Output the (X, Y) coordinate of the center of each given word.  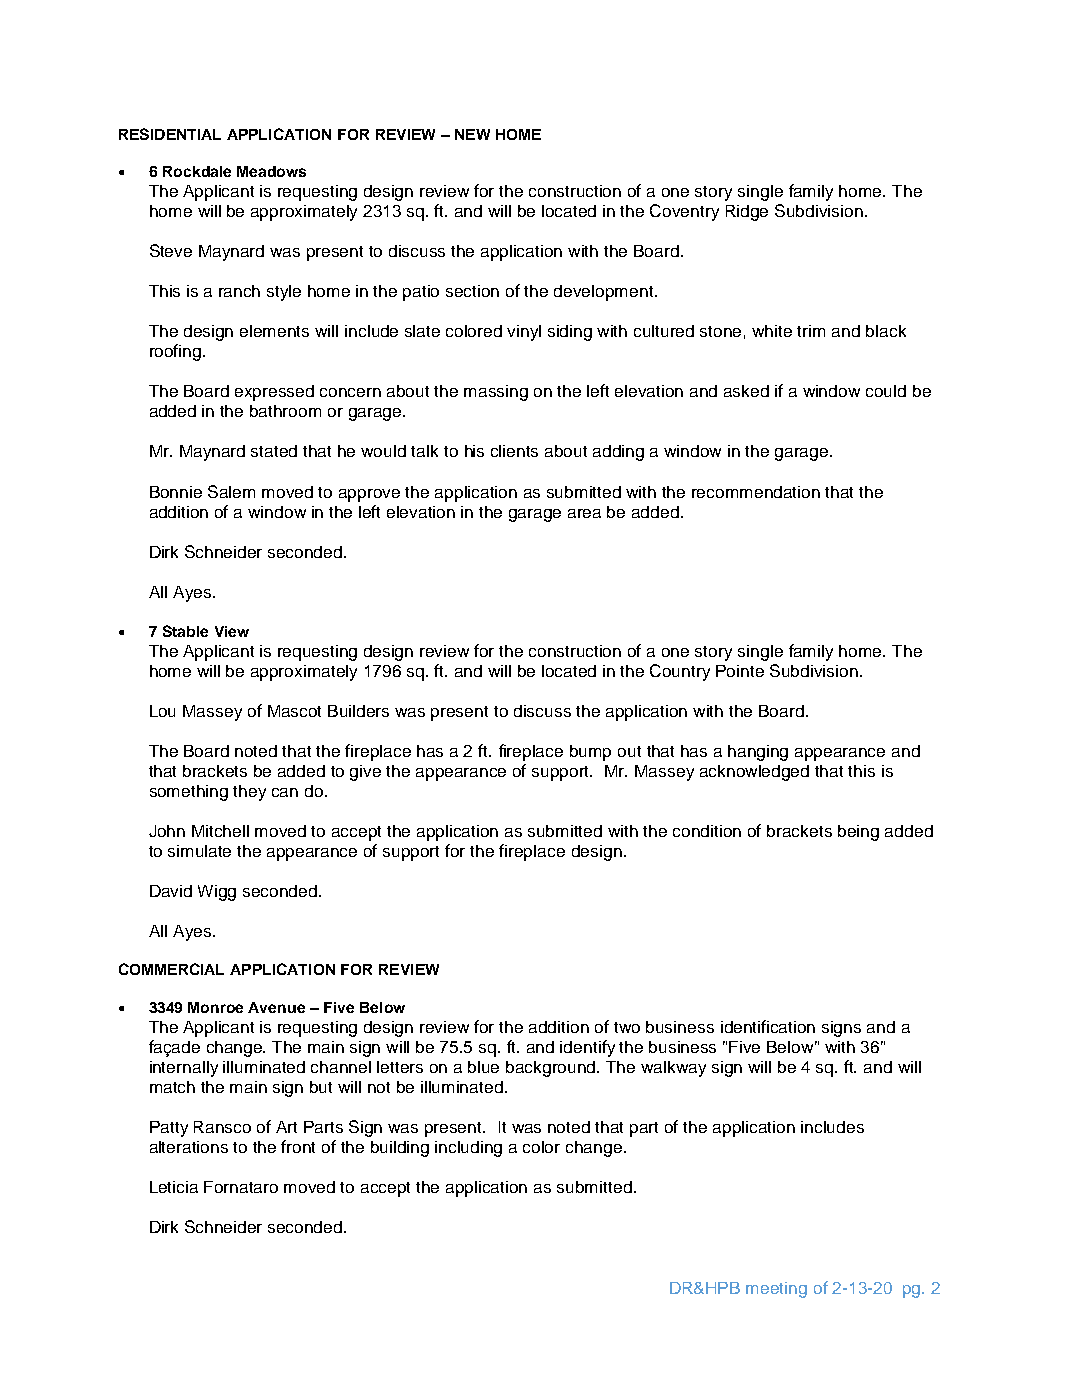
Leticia (174, 1187)
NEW (472, 134)
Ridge (747, 213)
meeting (776, 1290)
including (468, 1149)
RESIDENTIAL (170, 134)
